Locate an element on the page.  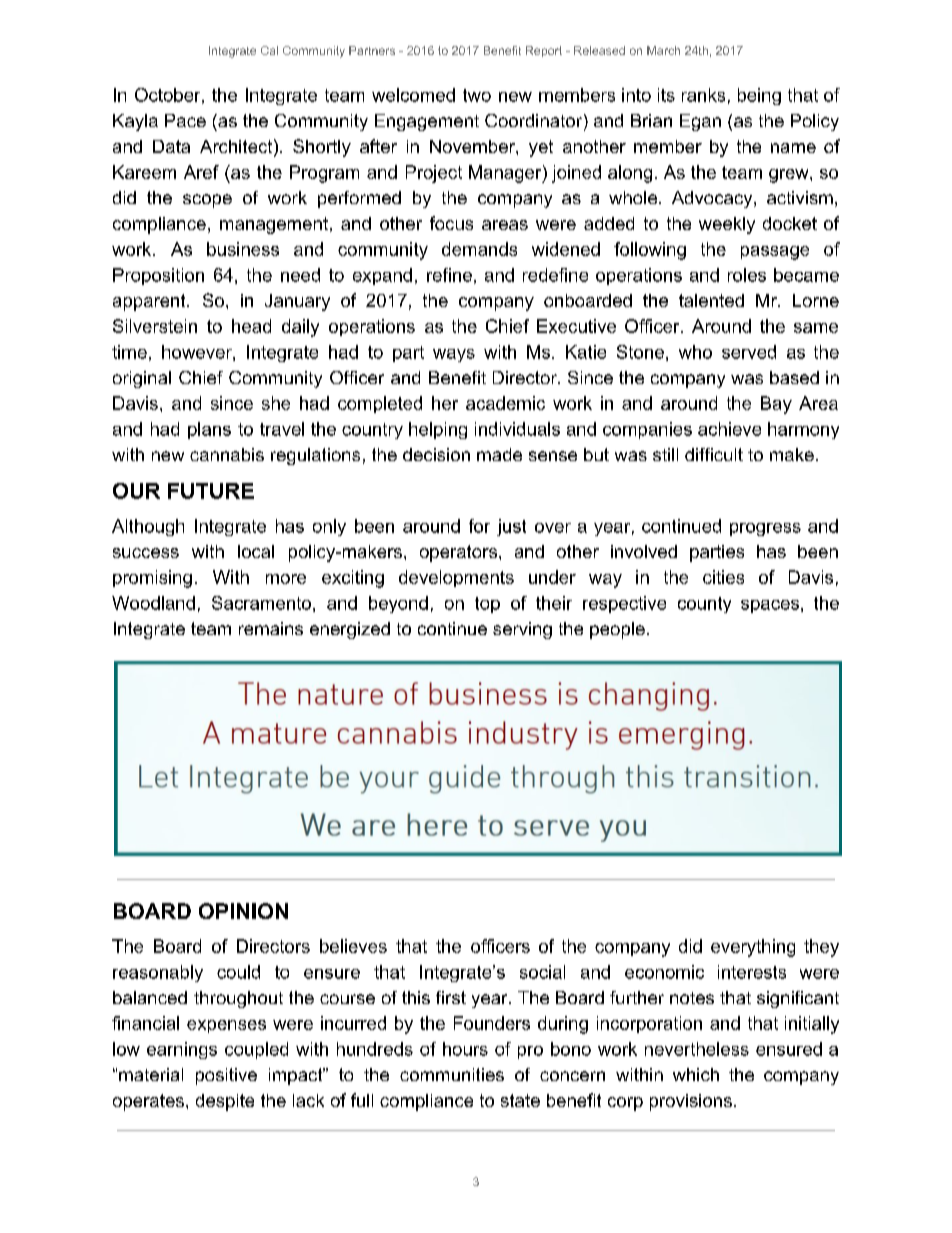
two is located at coordinates (477, 95).
